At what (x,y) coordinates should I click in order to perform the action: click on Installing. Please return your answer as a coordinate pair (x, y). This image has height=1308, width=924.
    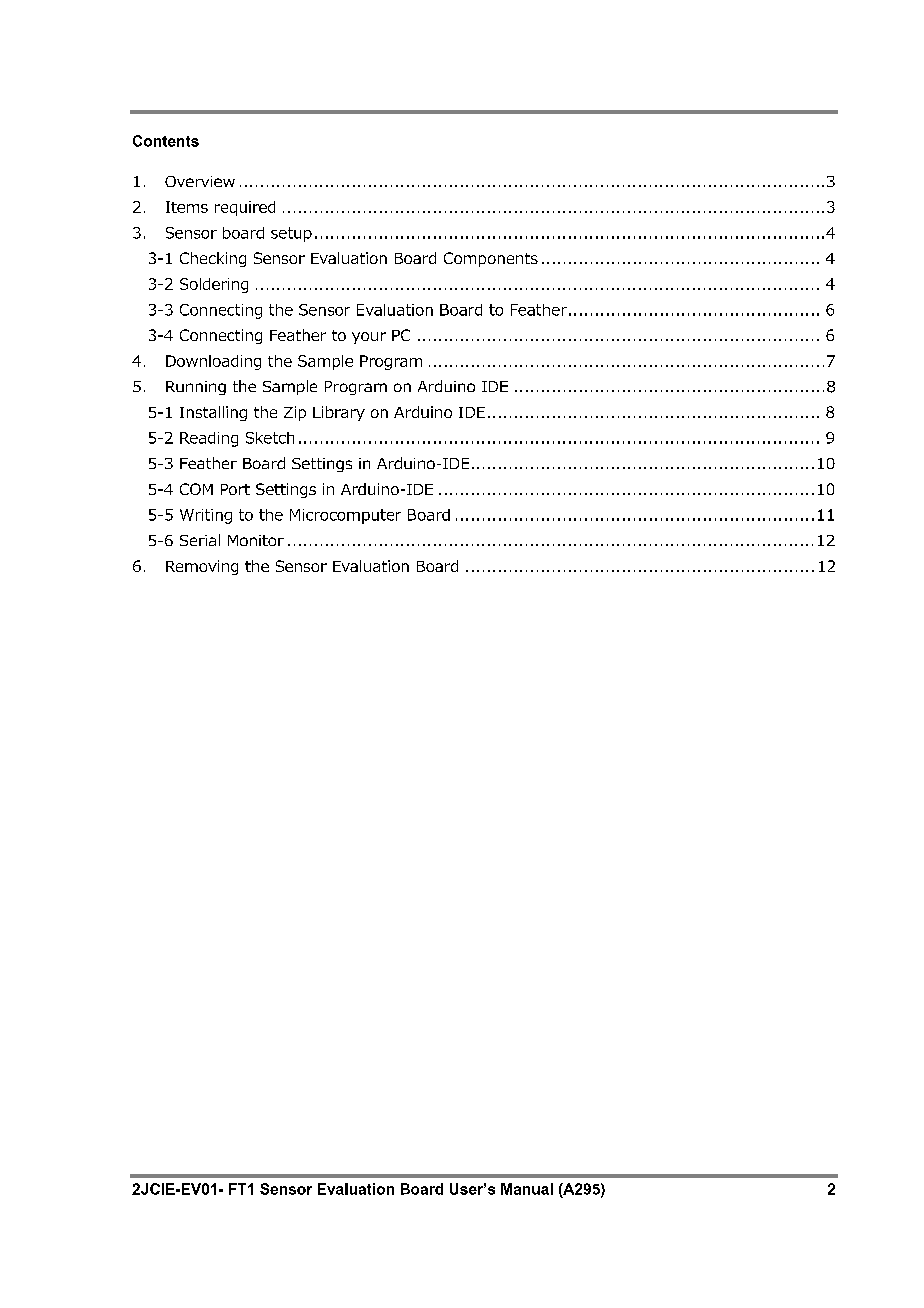
    Looking at the image, I should click on (213, 413).
